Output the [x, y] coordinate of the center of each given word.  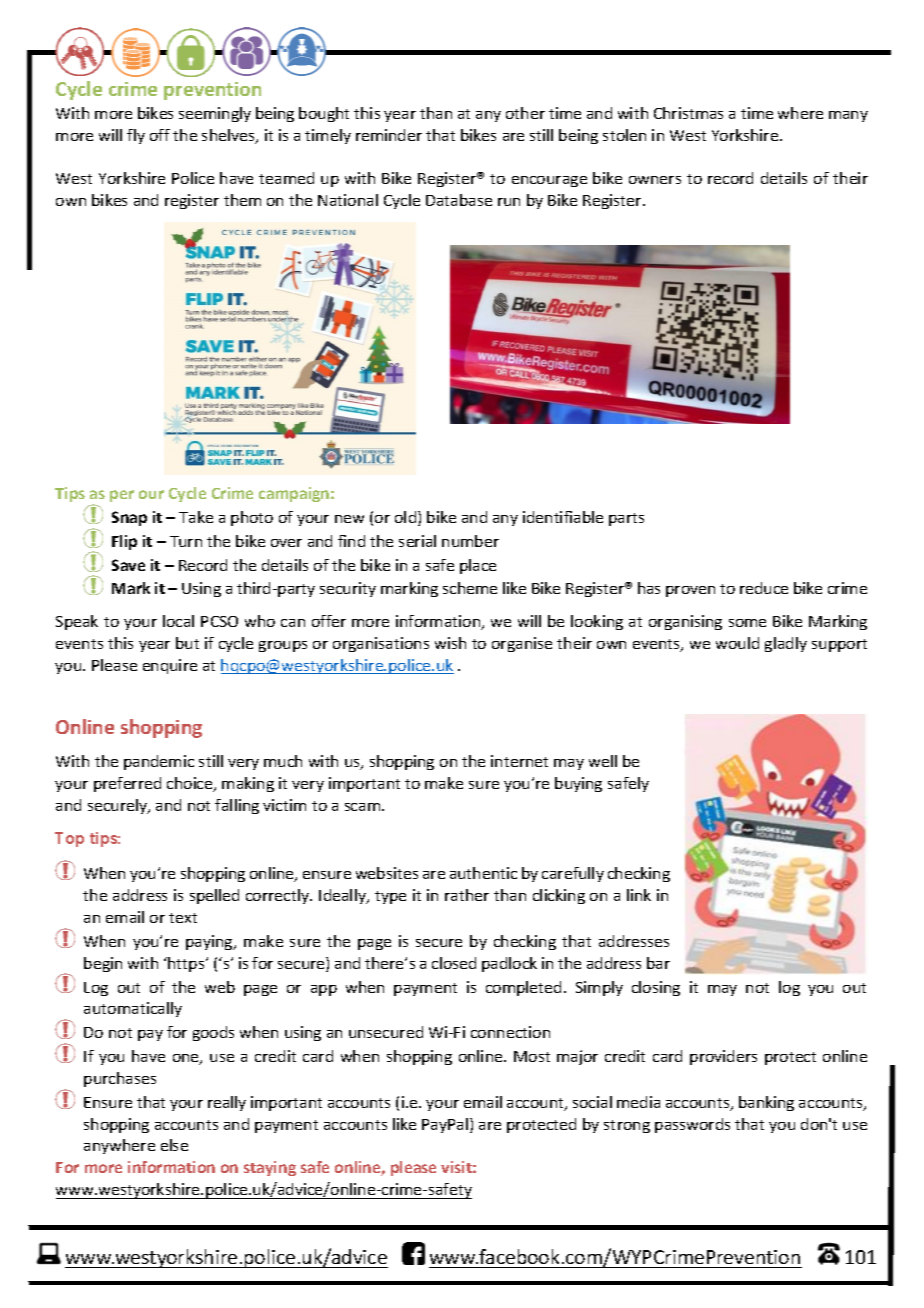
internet [519, 761]
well [603, 761]
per [122, 496]
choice [191, 784]
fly [136, 136]
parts [626, 519]
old [407, 518]
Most [532, 1056]
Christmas [688, 113]
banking [766, 1103]
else [174, 1145]
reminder [389, 135]
